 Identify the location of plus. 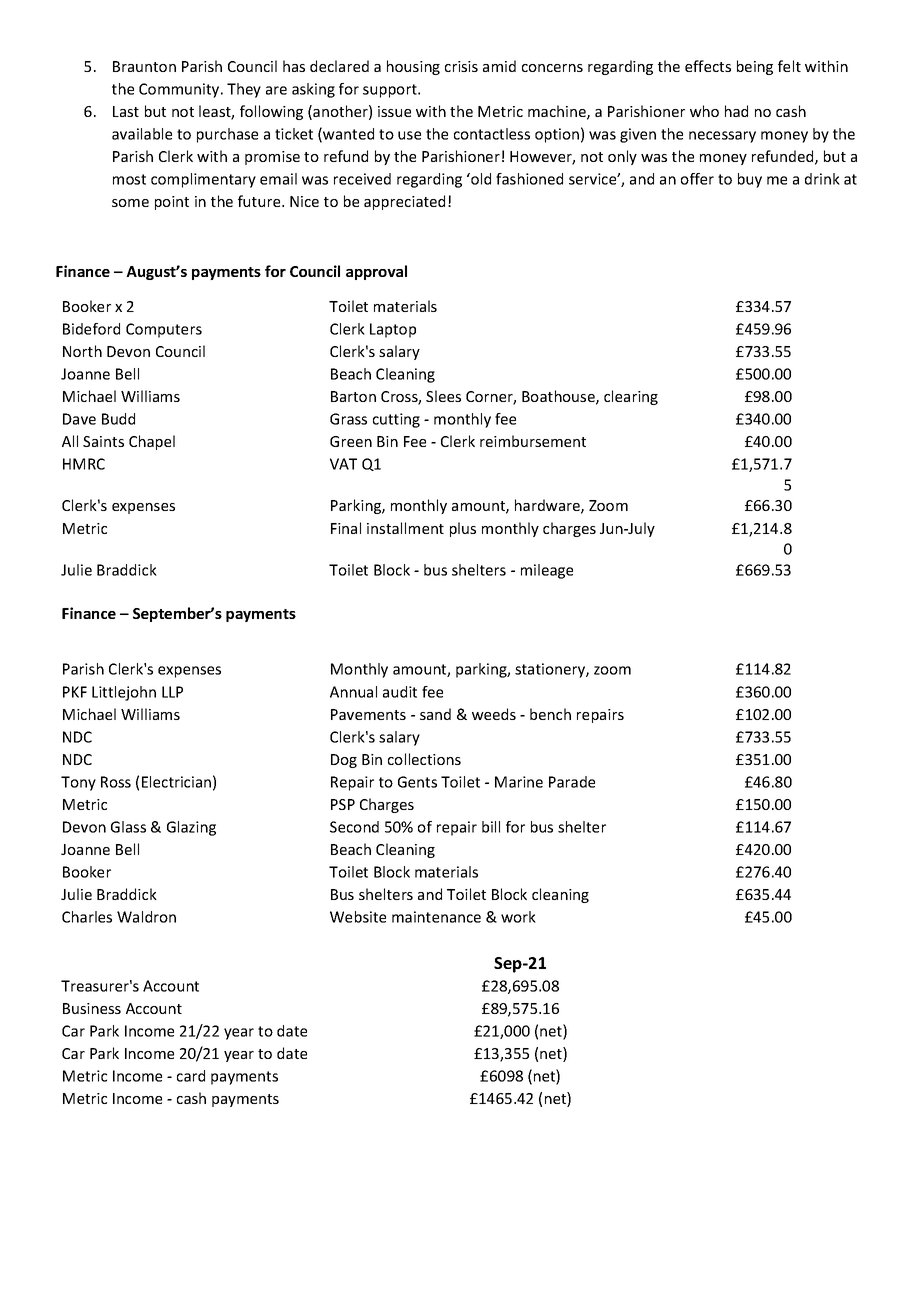
(463, 529).
